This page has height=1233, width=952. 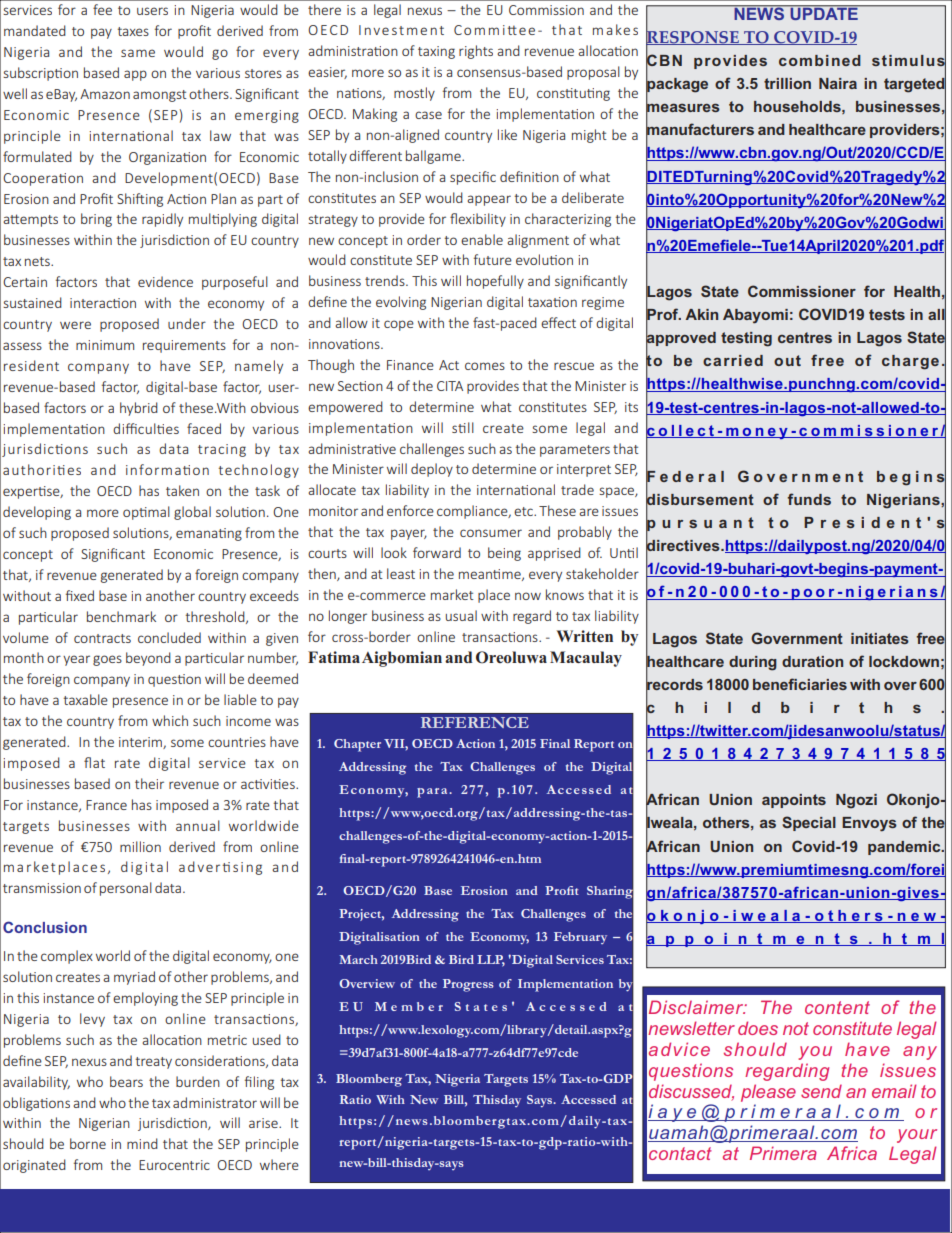 What do you see at coordinates (820, 60) in the page?
I see `combined` at bounding box center [820, 60].
